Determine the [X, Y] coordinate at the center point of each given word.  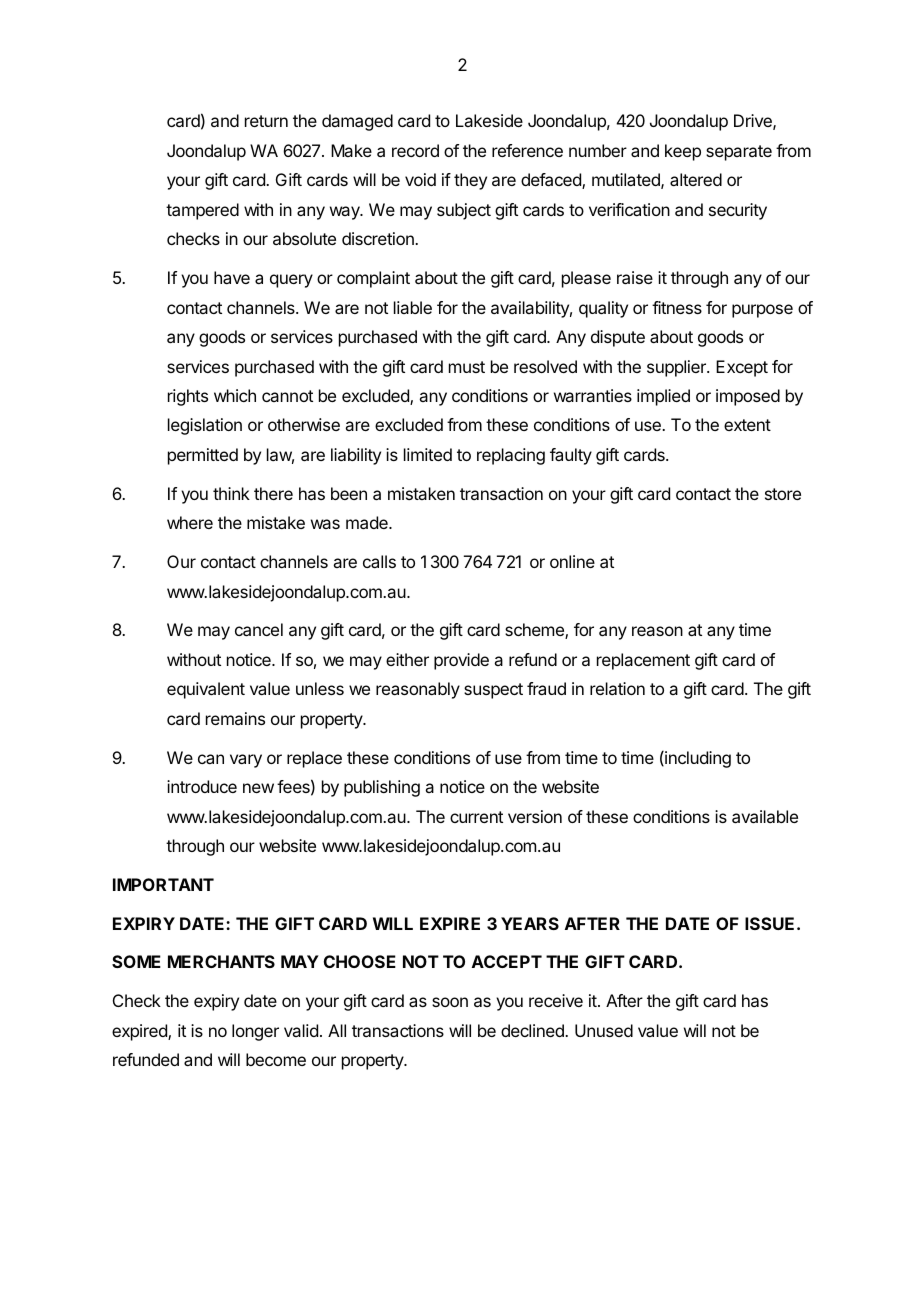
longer [255, 1032]
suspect [493, 691]
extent [747, 425]
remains [235, 718]
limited [428, 454]
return [266, 121]
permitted [203, 456]
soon [450, 1002]
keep [683, 152]
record [415, 150]
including [697, 759]
